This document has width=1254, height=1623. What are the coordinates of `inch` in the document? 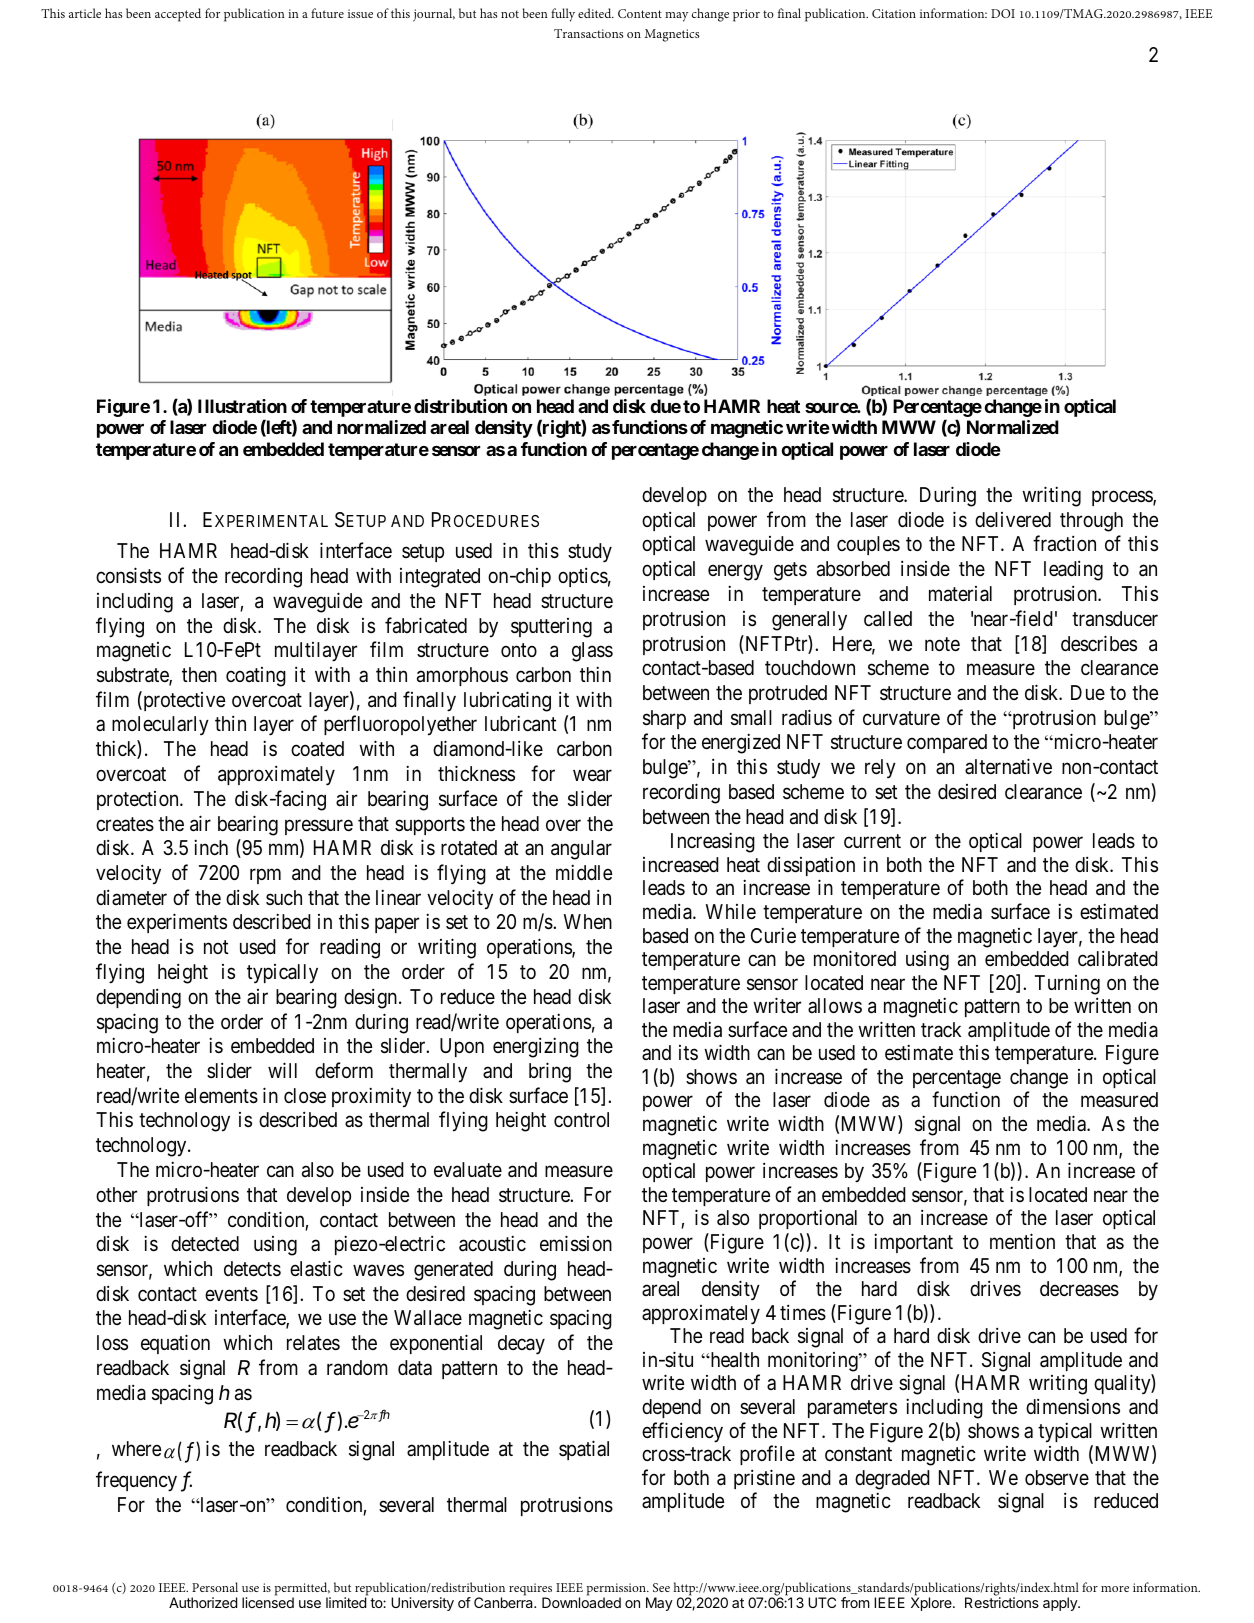 It's located at (211, 847).
